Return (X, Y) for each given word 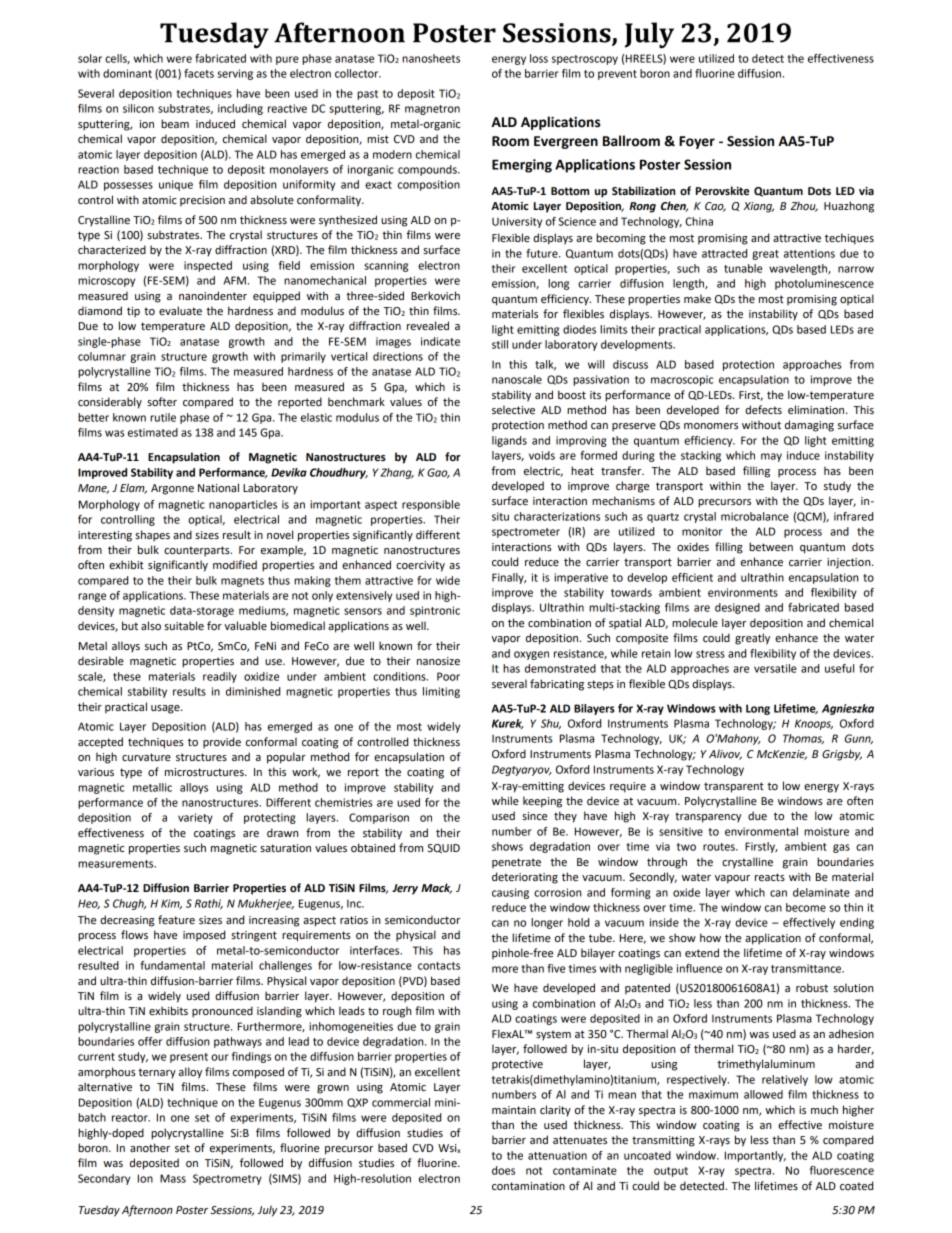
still (500, 344)
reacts (770, 877)
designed (737, 608)
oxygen (531, 655)
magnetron (432, 110)
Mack (436, 888)
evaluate (180, 311)
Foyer (697, 142)
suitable (184, 626)
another (150, 1147)
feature (176, 920)
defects (763, 409)
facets (199, 73)
